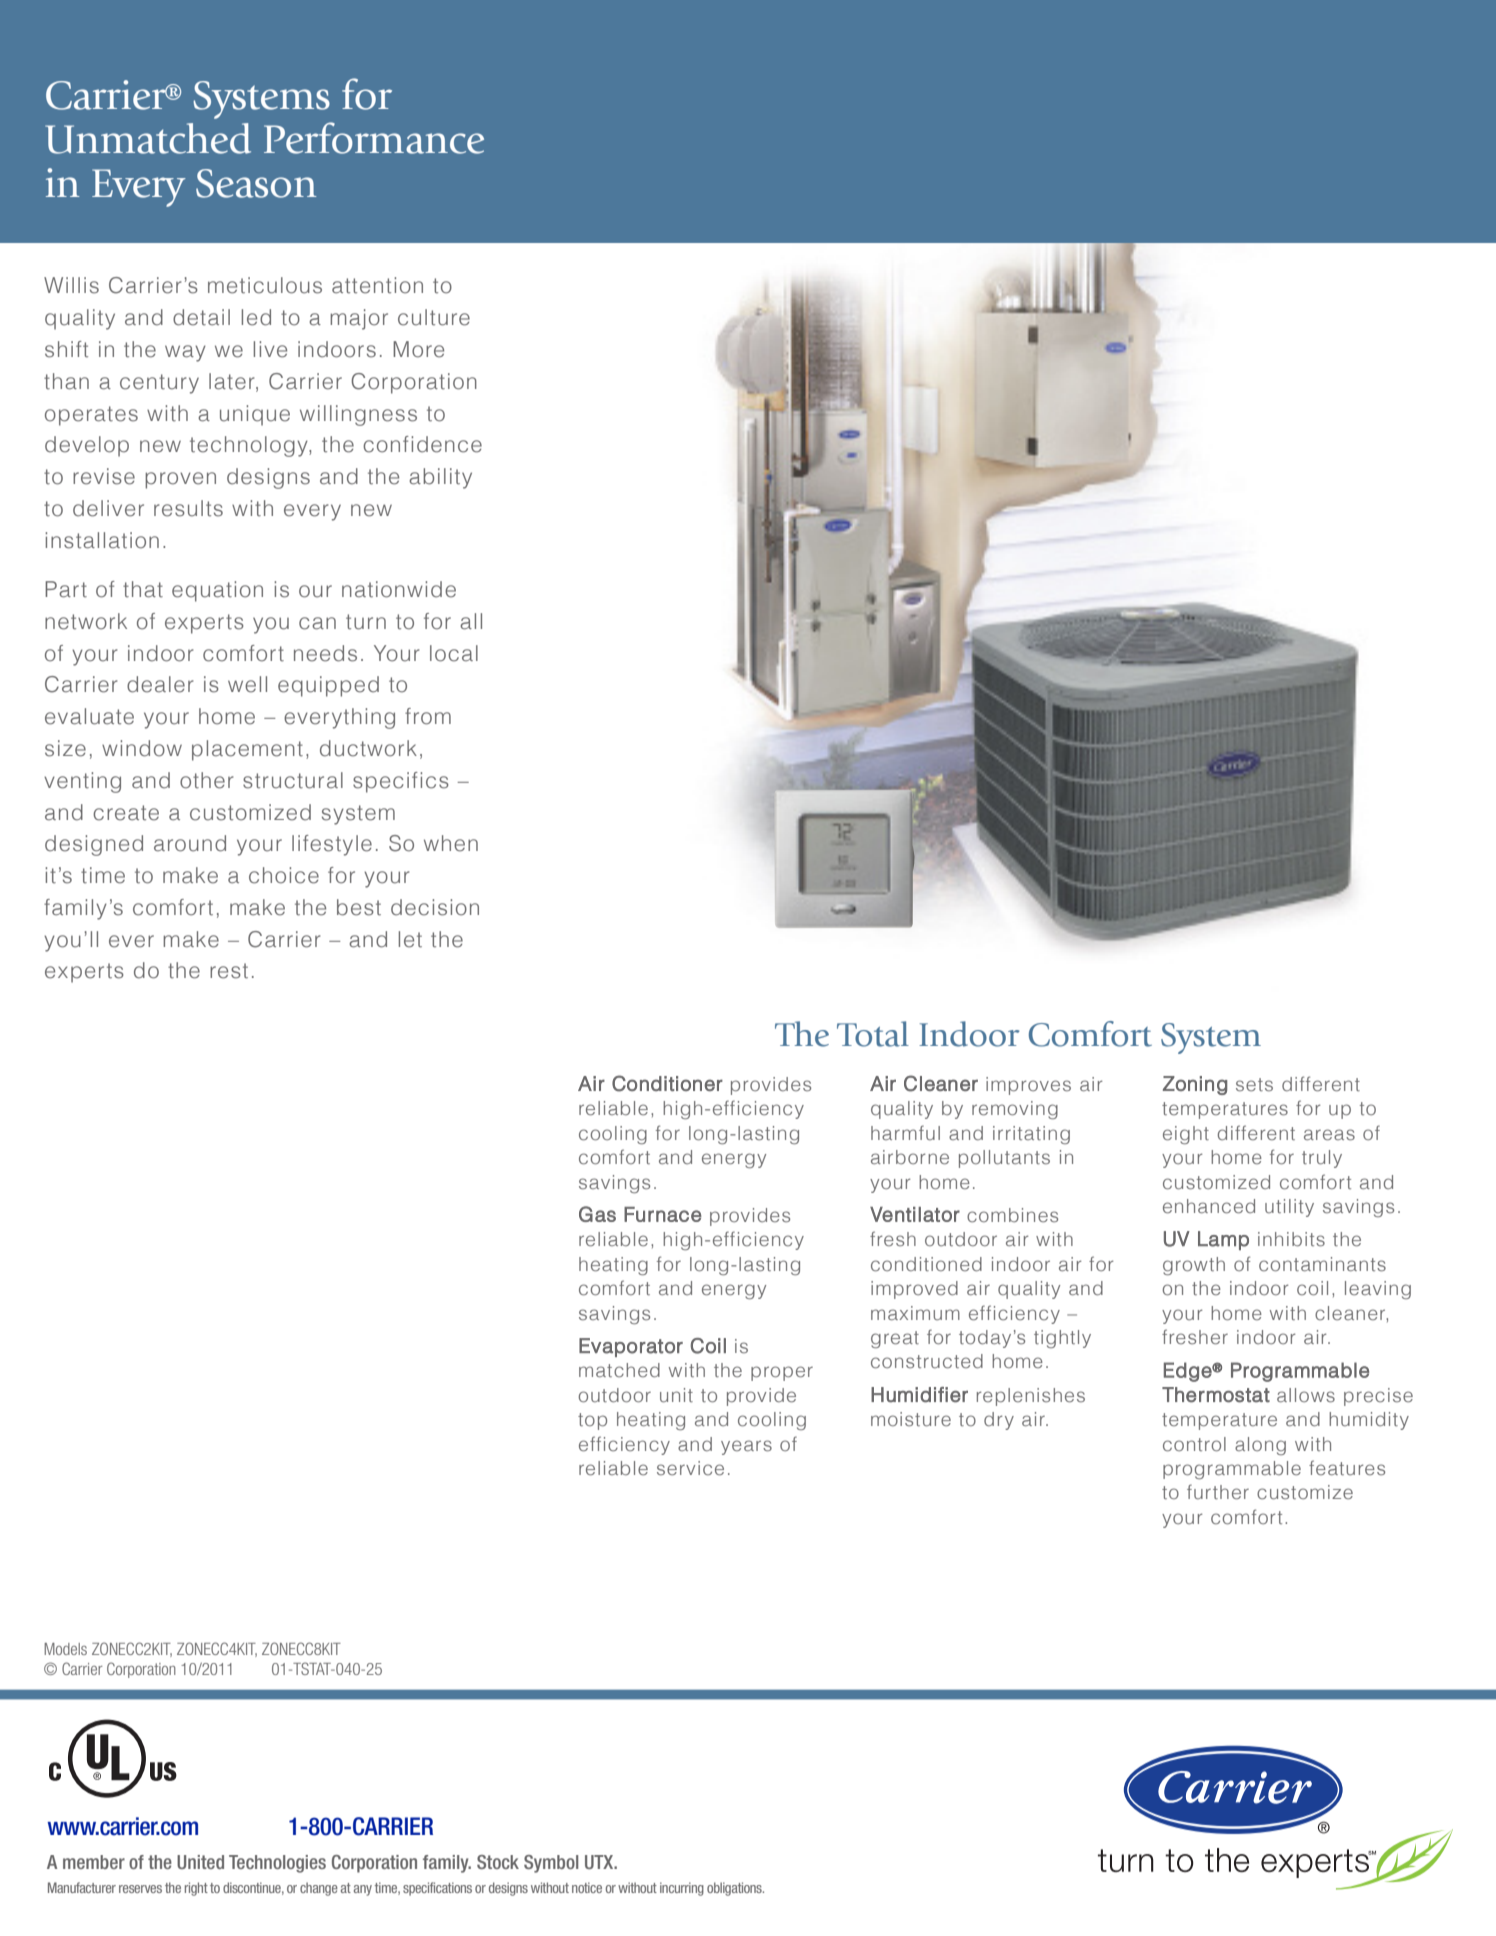 This screenshot has width=1496, height=1936. Describe the element at coordinates (418, 349) in the screenshot. I see `More` at that location.
